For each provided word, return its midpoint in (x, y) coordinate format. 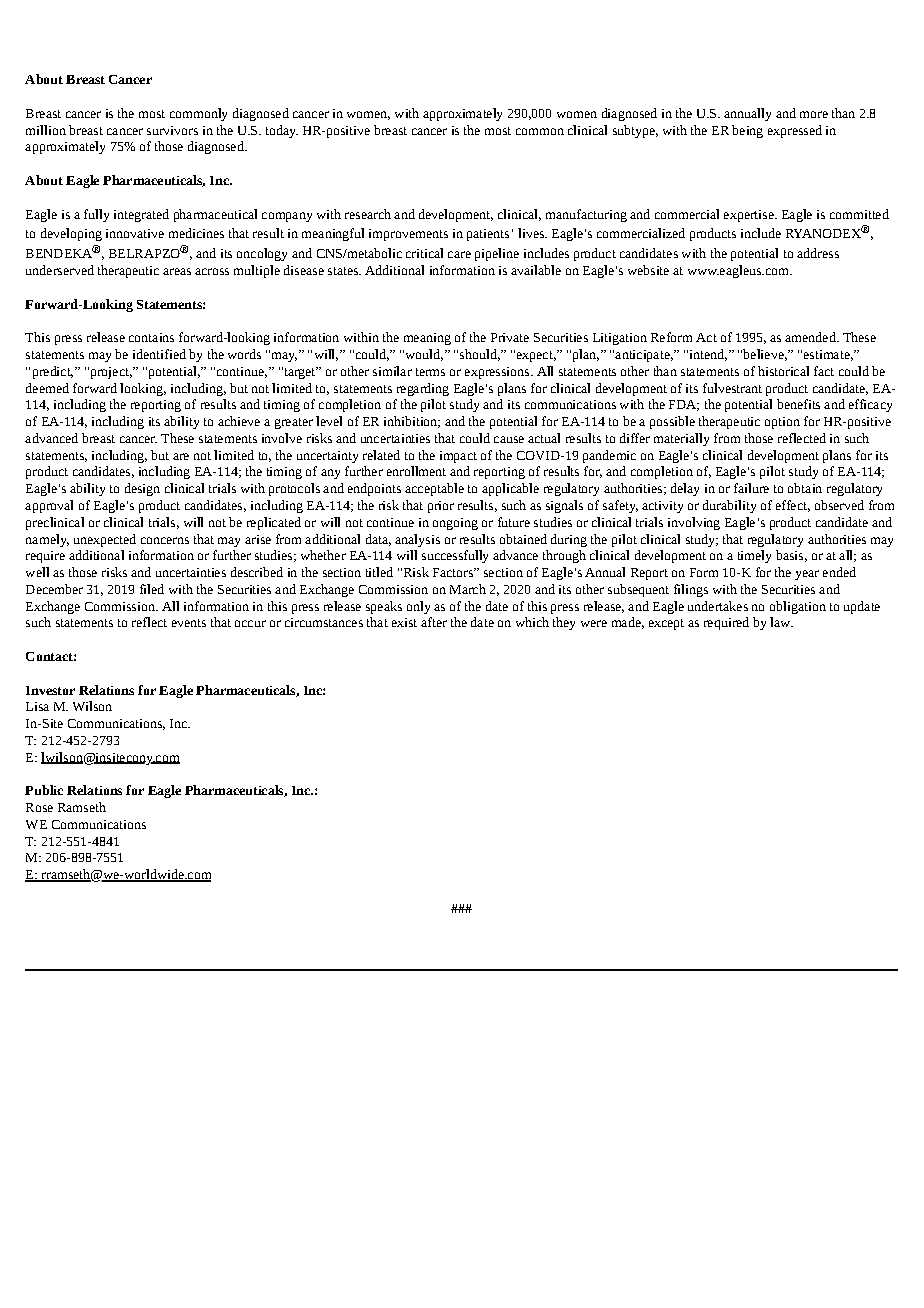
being (747, 131)
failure (751, 488)
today (282, 131)
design (142, 489)
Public (44, 790)
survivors (172, 130)
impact (458, 457)
